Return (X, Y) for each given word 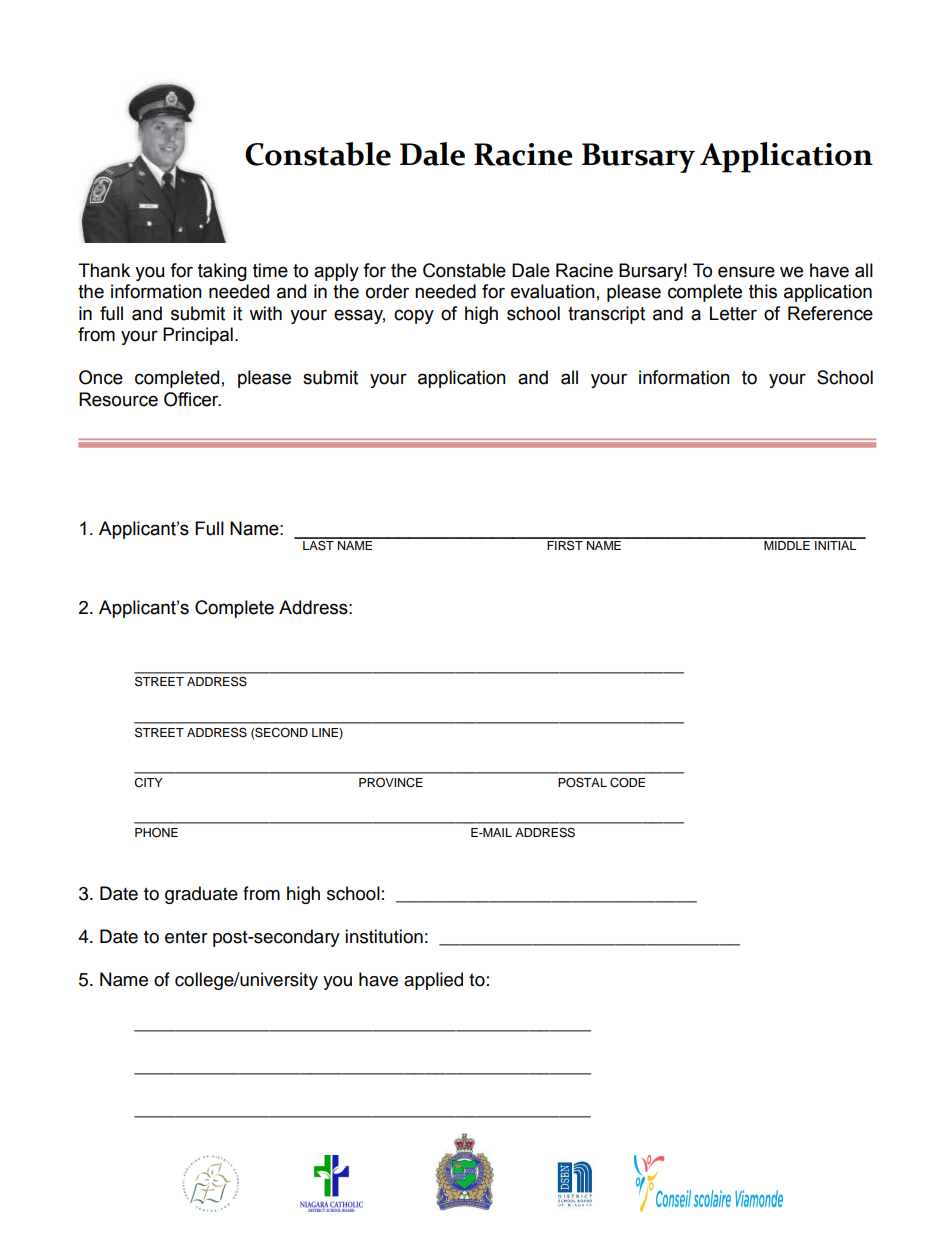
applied (433, 981)
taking (222, 272)
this (763, 291)
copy (414, 316)
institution (384, 936)
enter (186, 937)
